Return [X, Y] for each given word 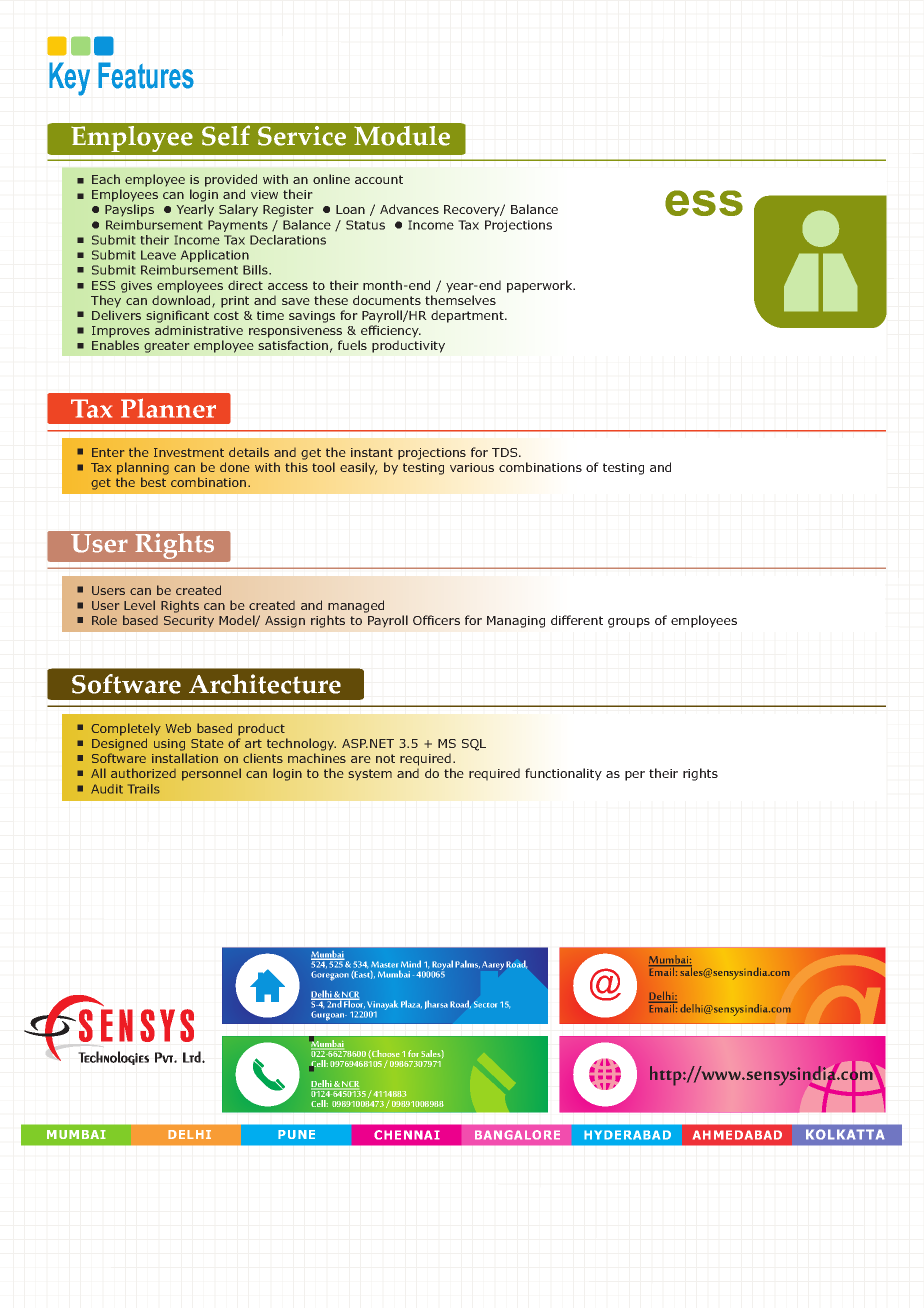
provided [231, 180]
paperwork [541, 286]
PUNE [296, 1134]
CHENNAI [407, 1135]
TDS [506, 452]
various [472, 467]
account [379, 179]
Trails [144, 789]
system [370, 774]
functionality [563, 774]
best [153, 482]
